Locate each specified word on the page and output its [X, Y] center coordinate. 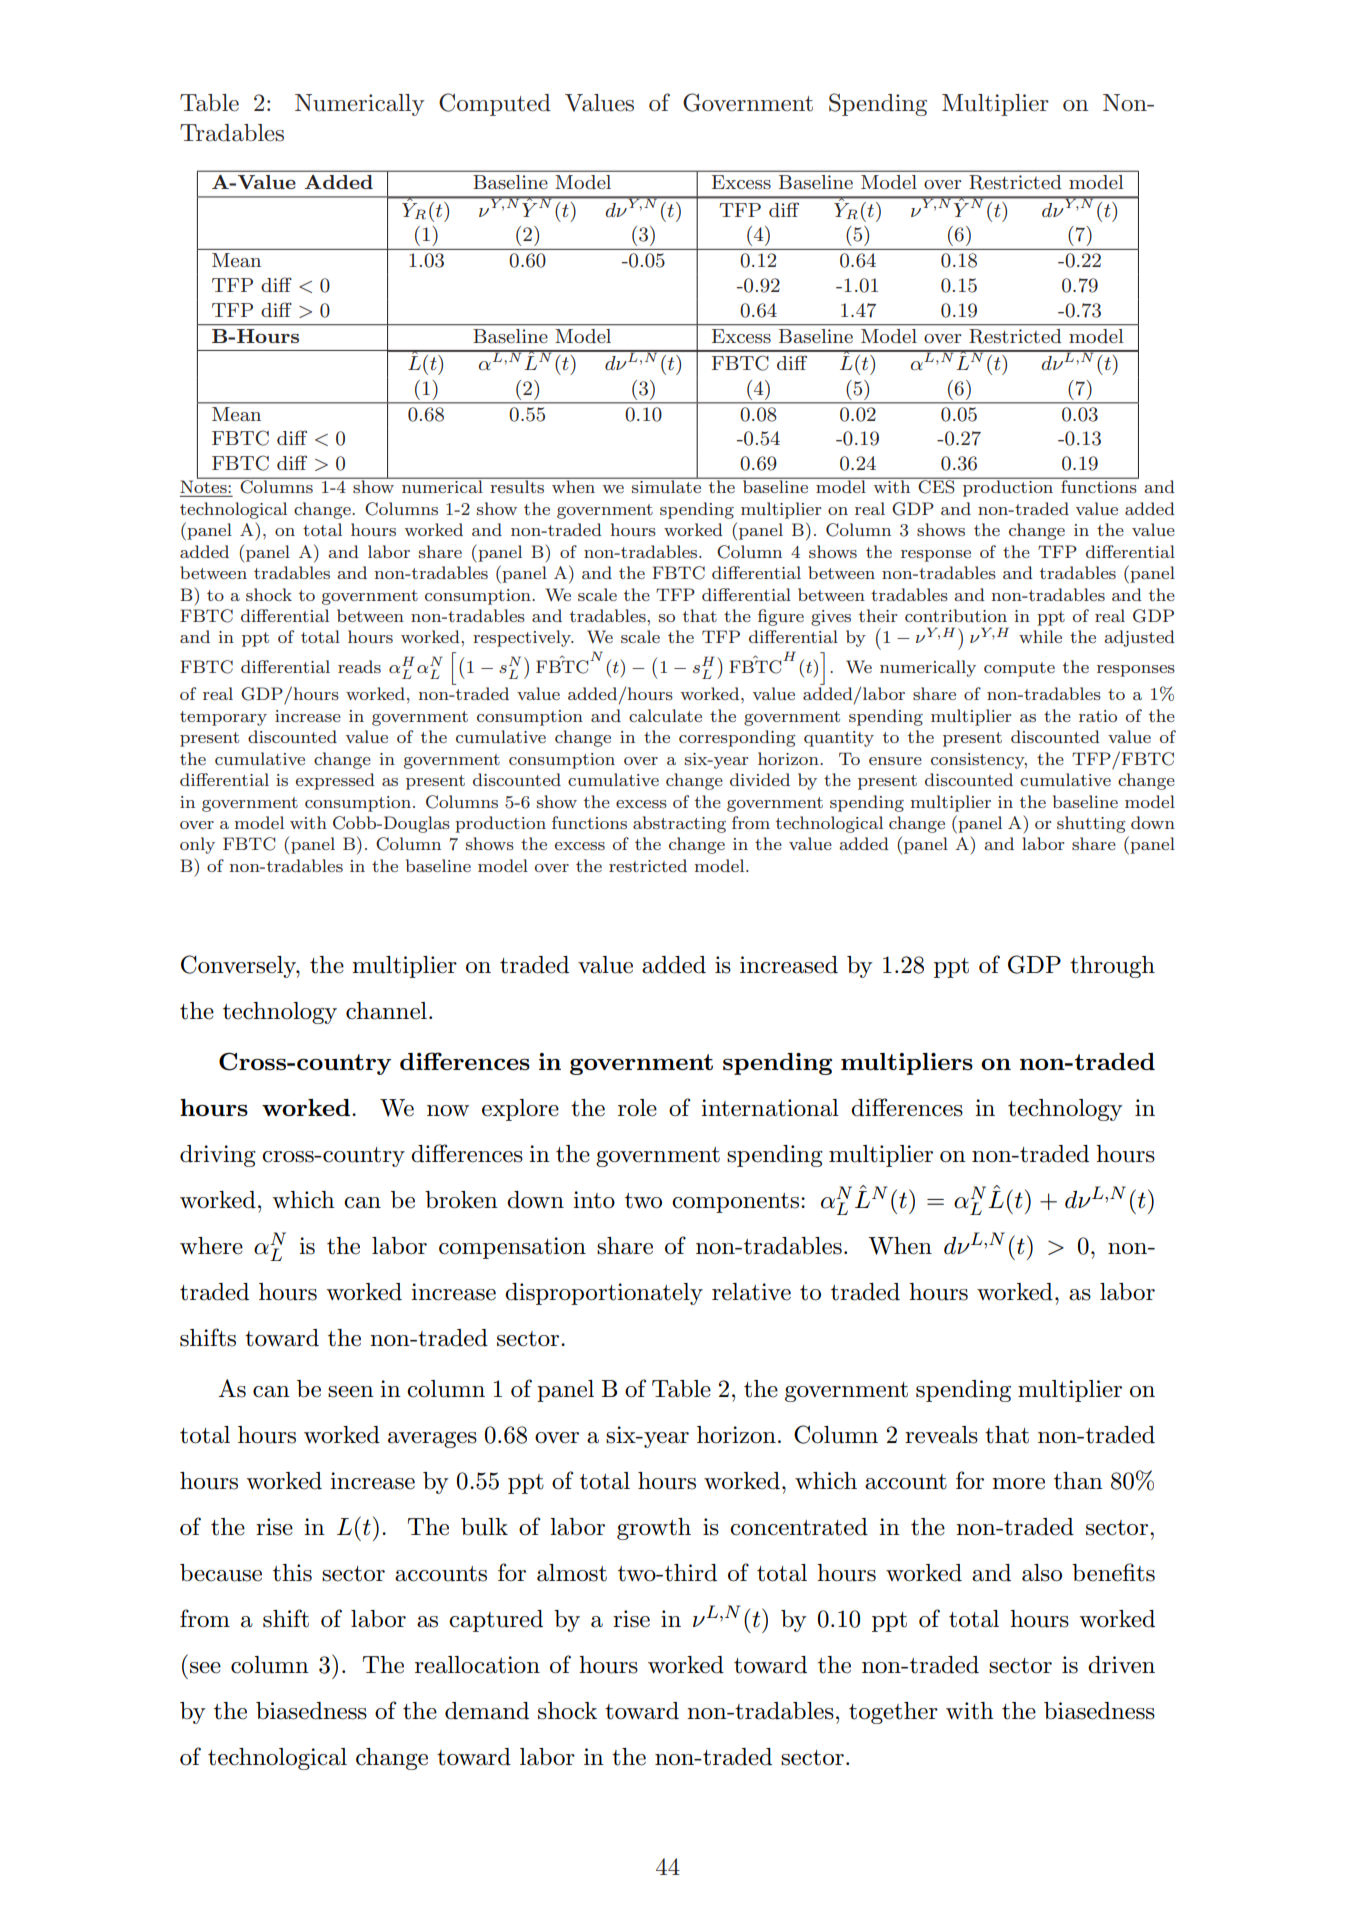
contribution [956, 615]
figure [781, 617]
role [637, 1108]
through [1112, 967]
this [292, 1573]
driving [218, 1156]
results [517, 485]
